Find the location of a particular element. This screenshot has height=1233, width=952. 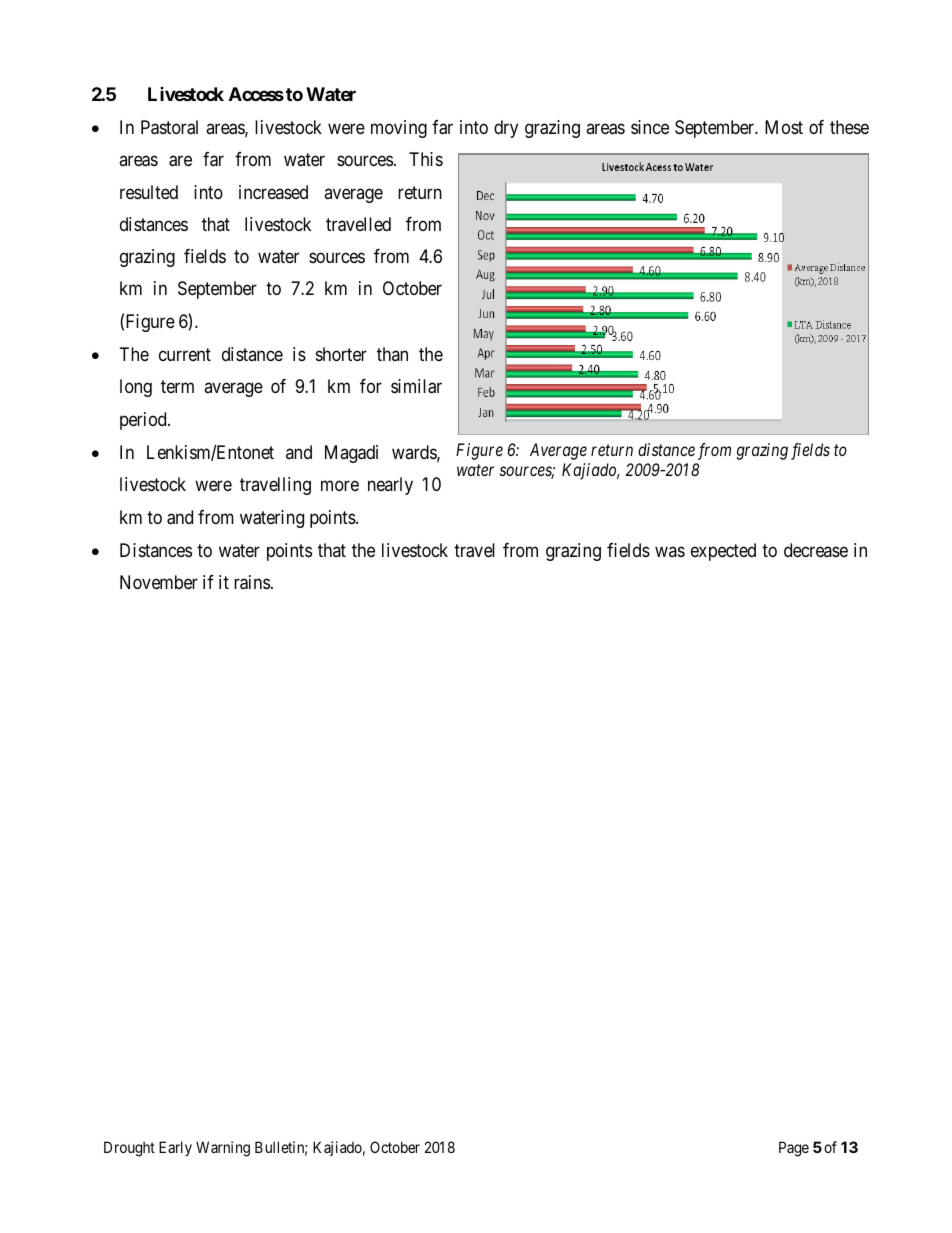

Page is located at coordinates (794, 1149).
